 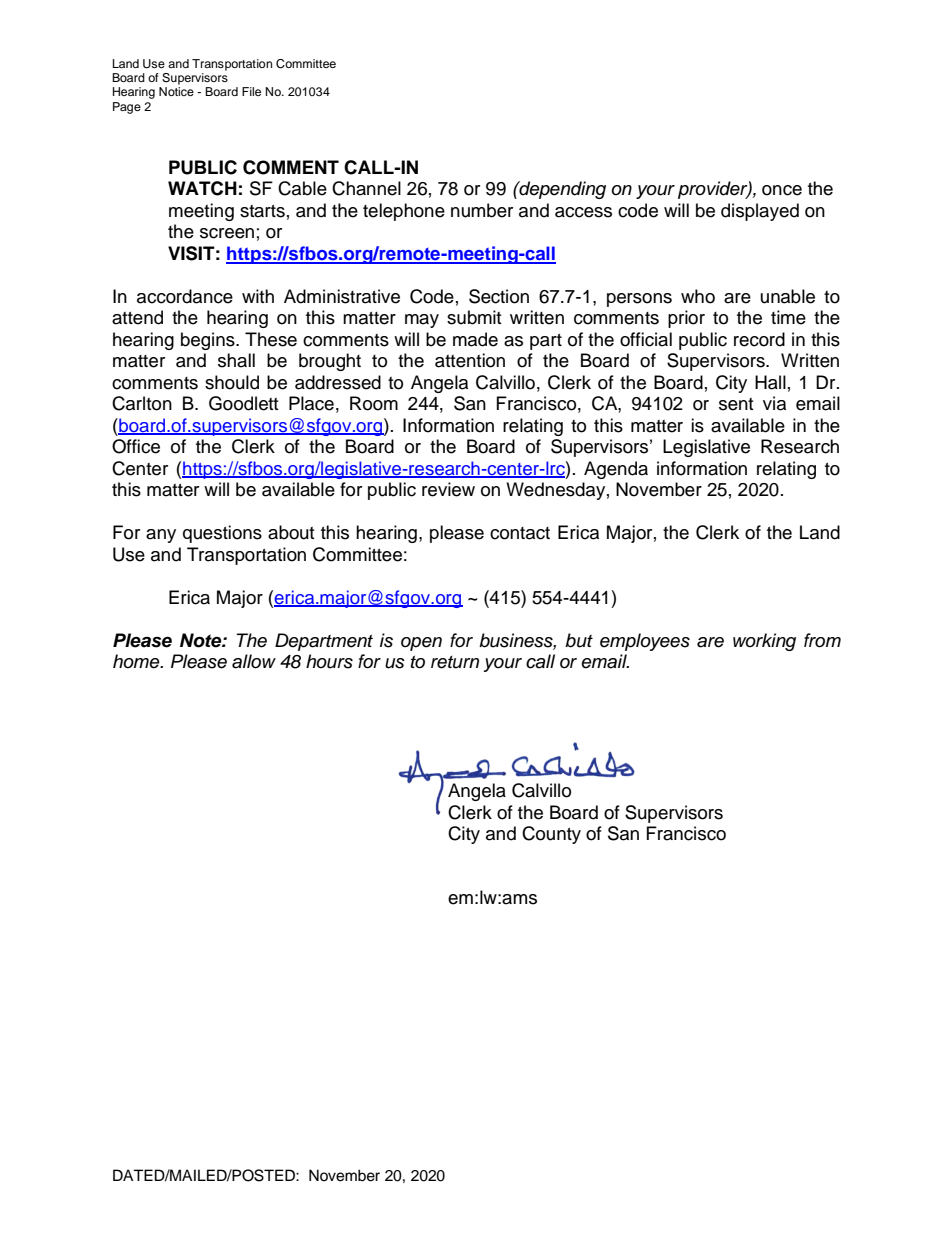 I want to click on Channel, so click(x=366, y=188).
